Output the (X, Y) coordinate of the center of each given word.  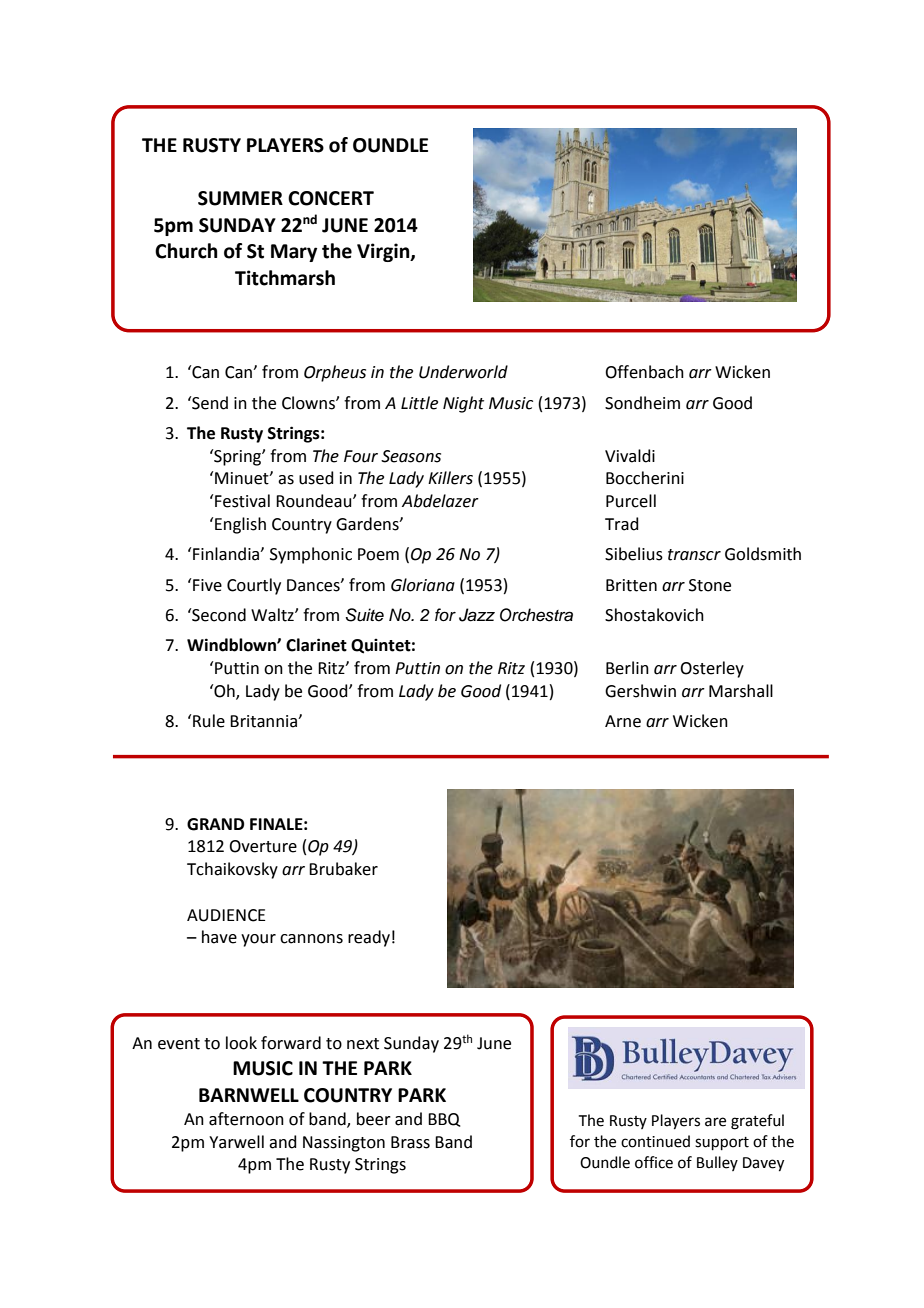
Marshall (741, 691)
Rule (209, 721)
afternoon (246, 1119)
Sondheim (642, 403)
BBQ (444, 1120)
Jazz (477, 615)
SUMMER (240, 198)
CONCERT (331, 198)
